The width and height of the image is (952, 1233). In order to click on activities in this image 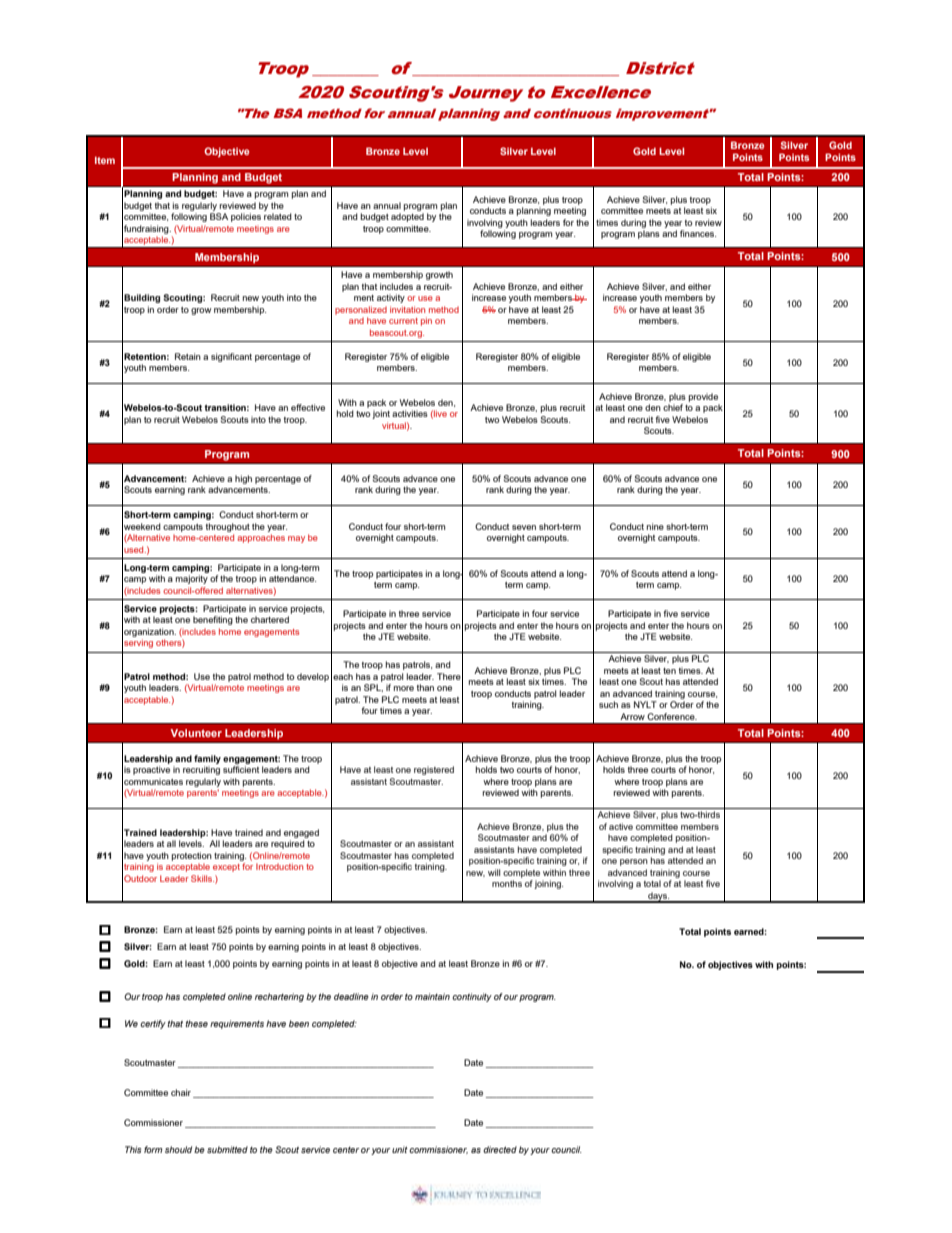, I will do `click(410, 413)`.
